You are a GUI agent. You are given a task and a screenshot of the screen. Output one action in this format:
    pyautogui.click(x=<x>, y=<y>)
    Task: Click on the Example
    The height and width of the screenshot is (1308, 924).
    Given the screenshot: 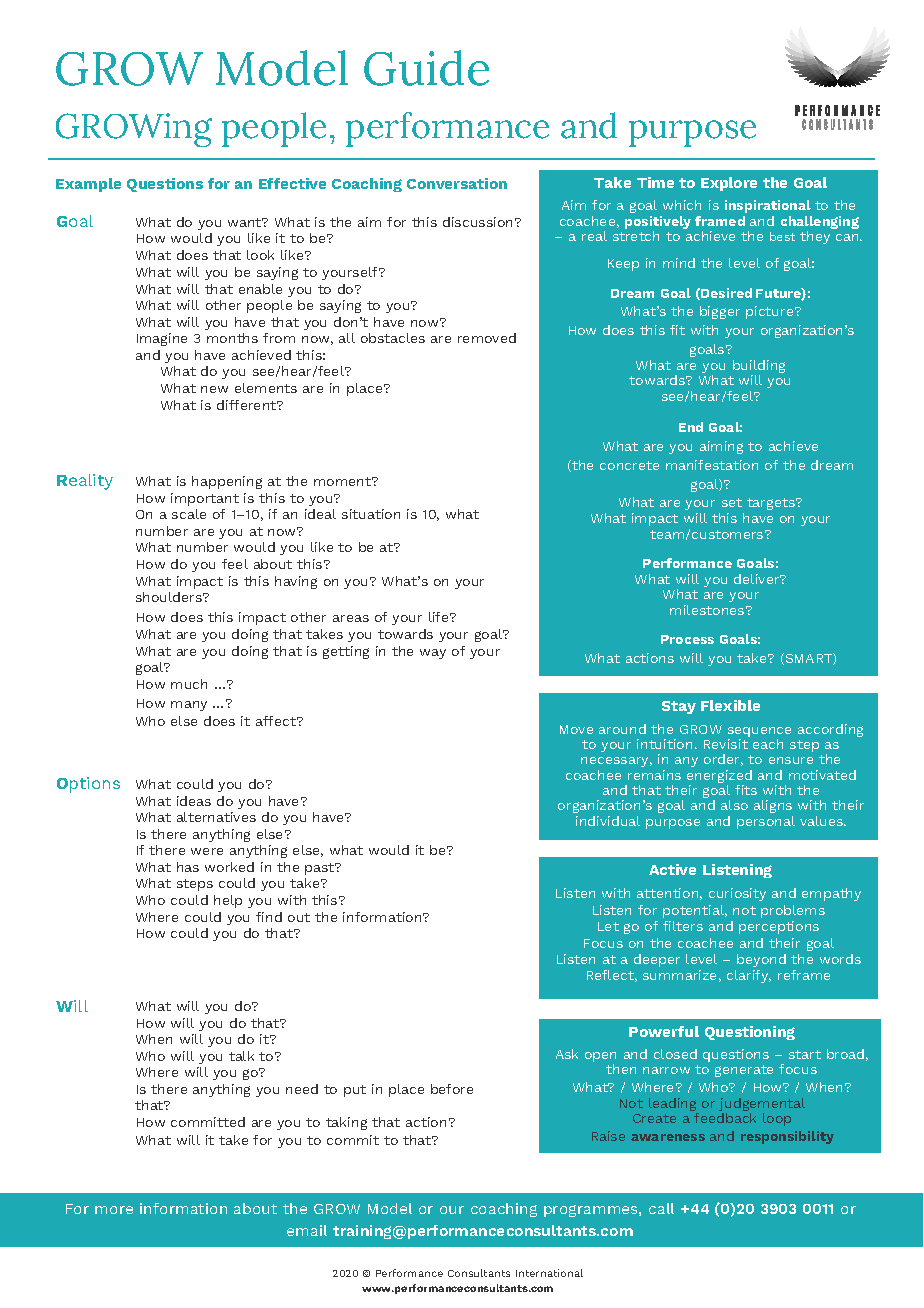 What is the action you would take?
    pyautogui.click(x=88, y=185)
